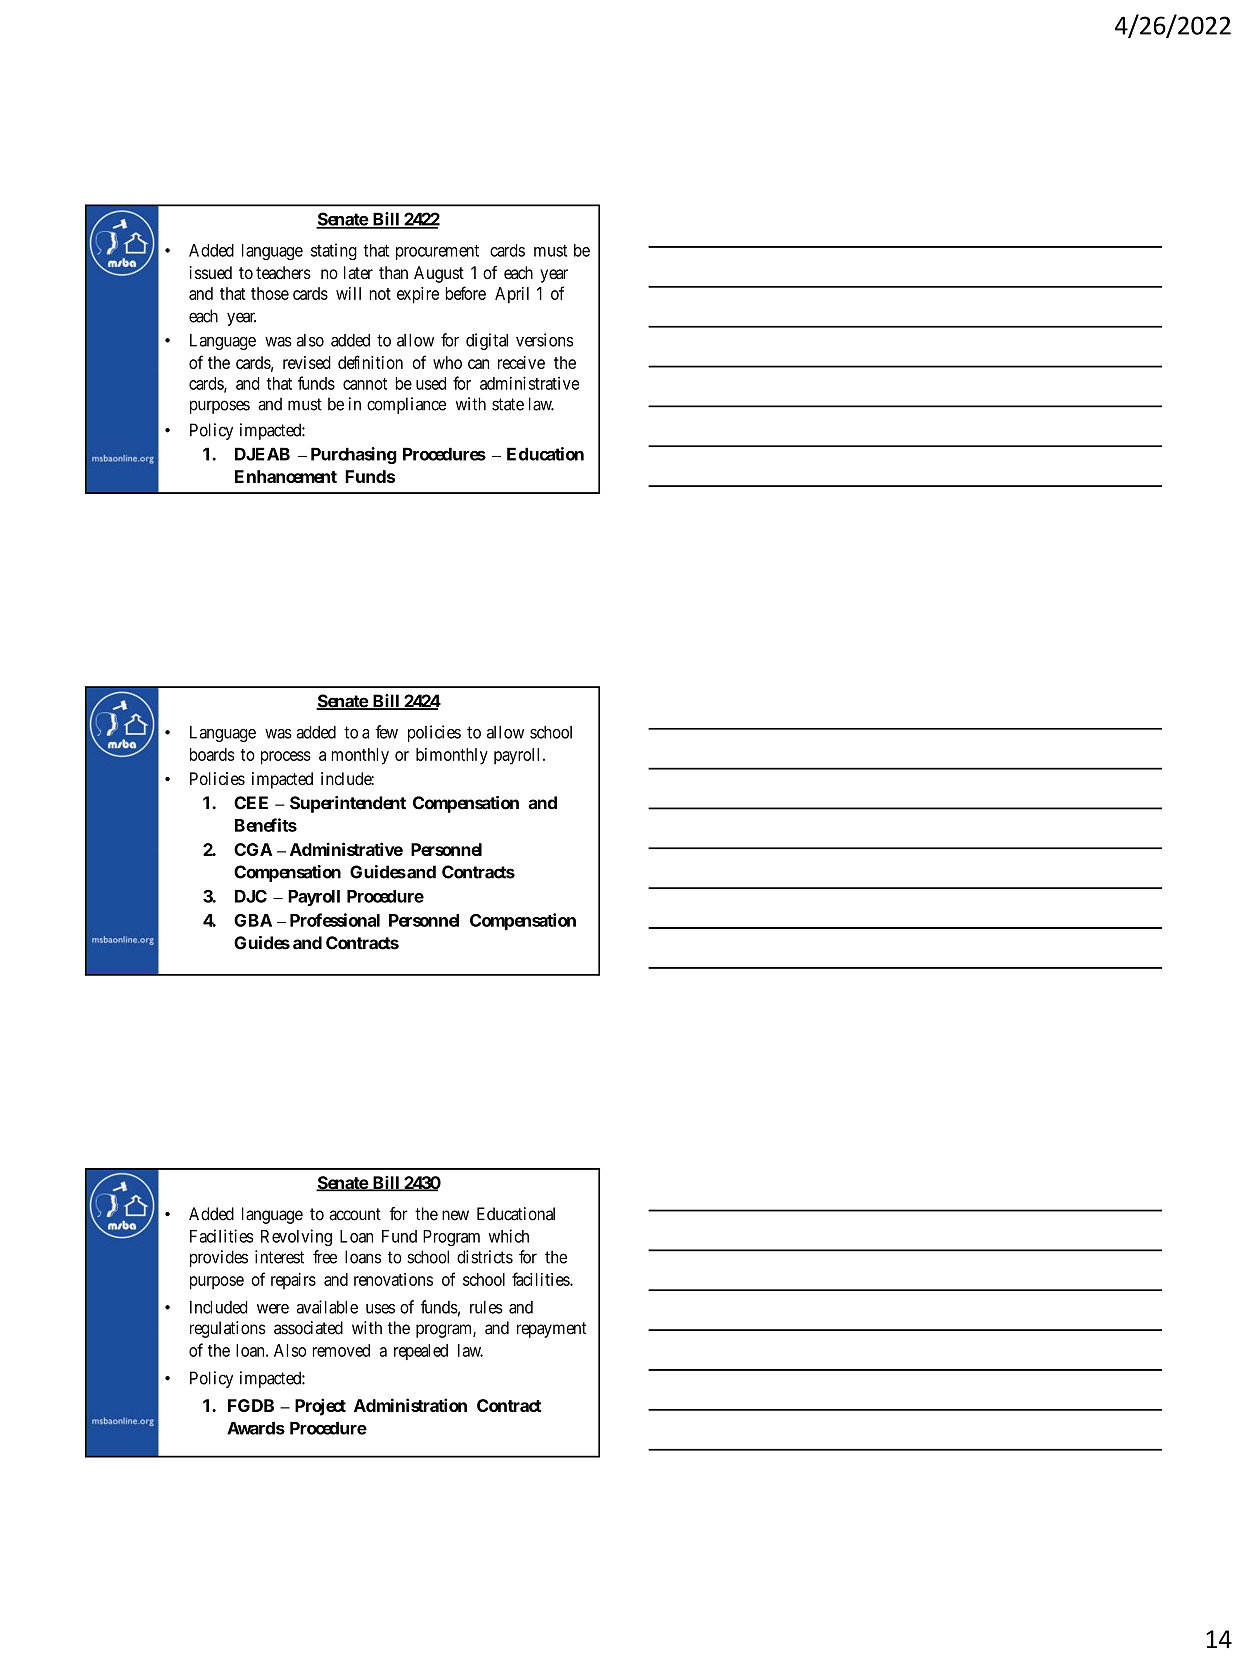  What do you see at coordinates (228, 1329) in the screenshot?
I see `regulations` at bounding box center [228, 1329].
